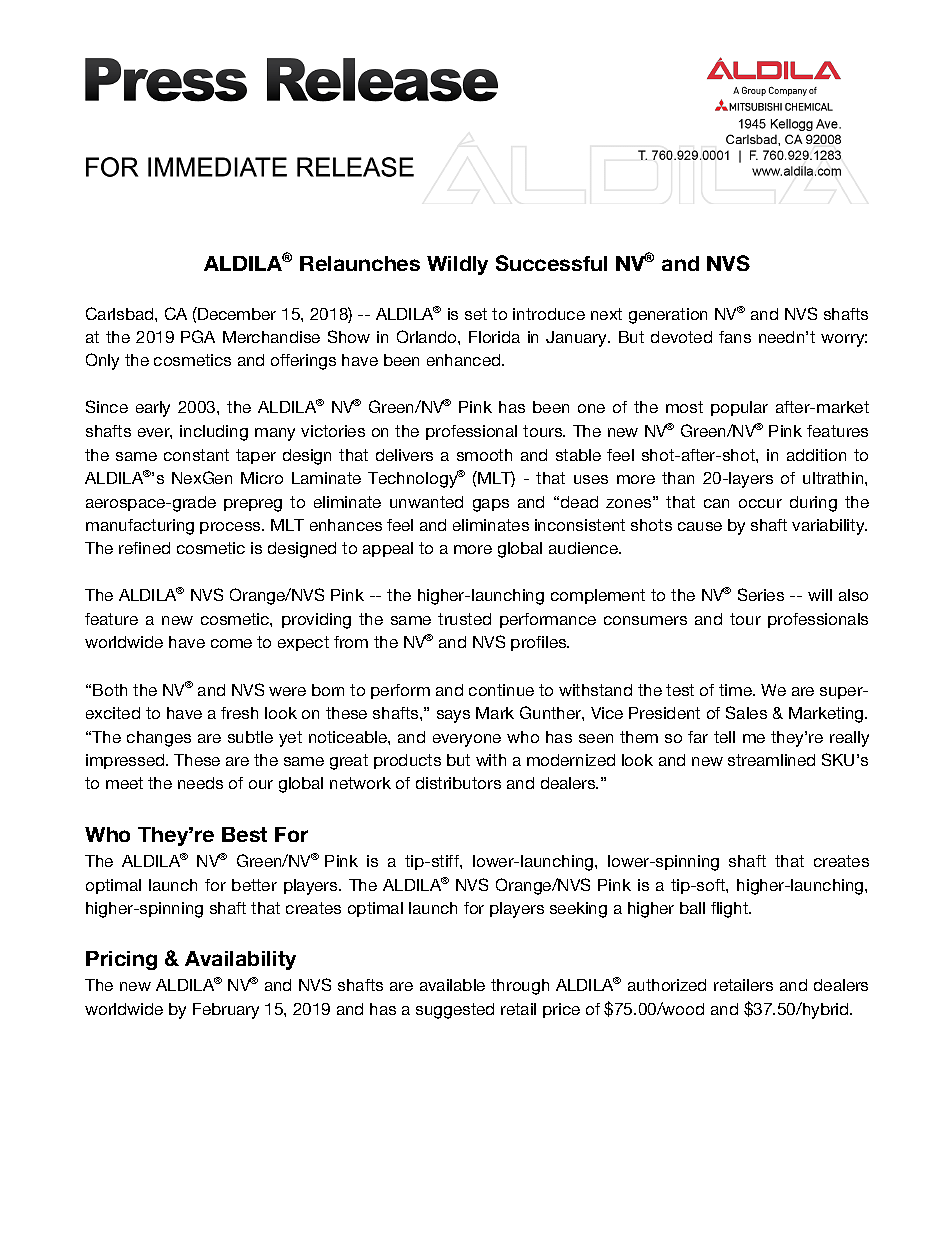 The width and height of the screenshot is (952, 1233). What do you see at coordinates (457, 265) in the screenshot?
I see `Wildly` at bounding box center [457, 265].
